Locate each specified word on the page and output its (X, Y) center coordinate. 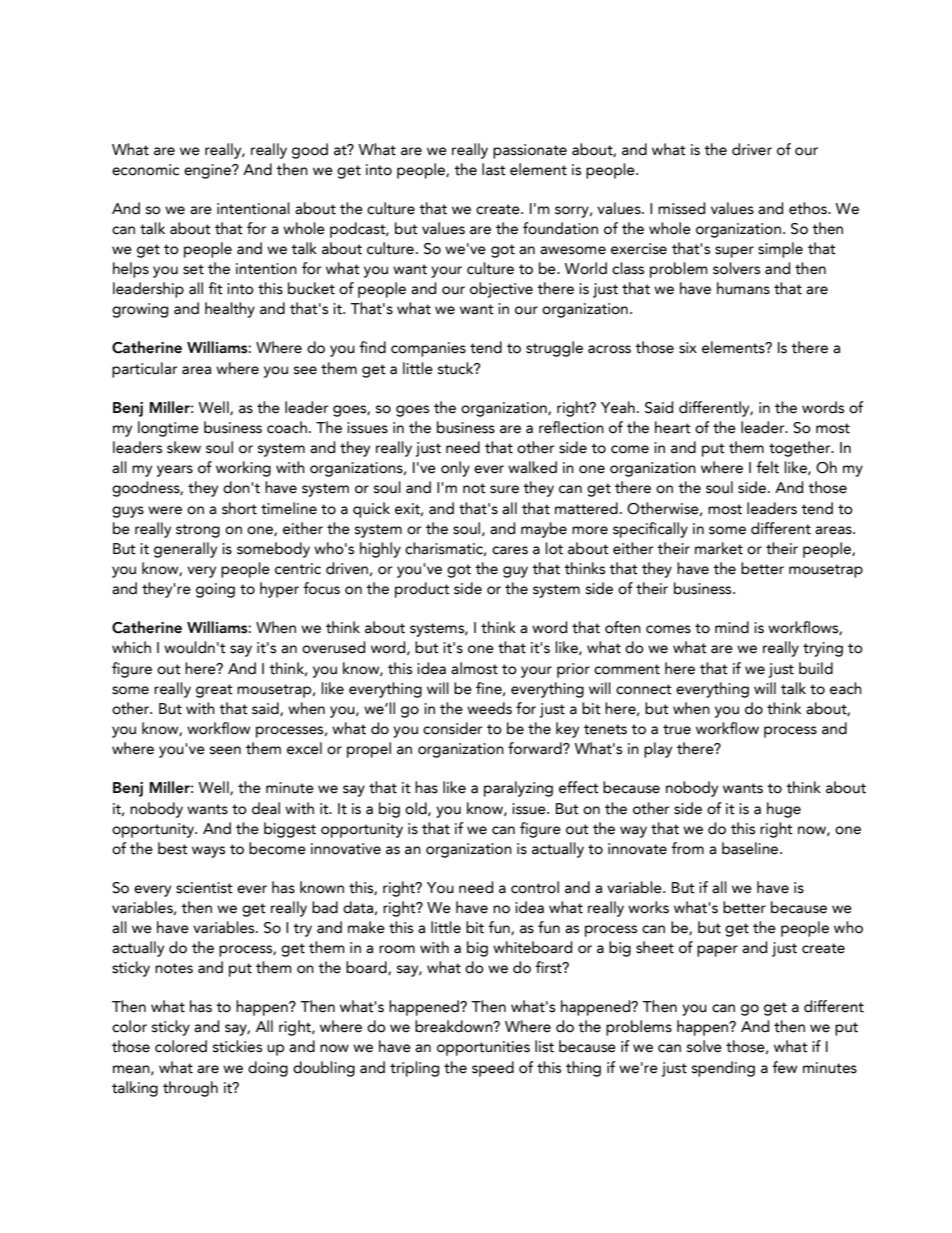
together (801, 449)
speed (493, 1069)
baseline (751, 848)
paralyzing (518, 789)
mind (732, 627)
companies (428, 349)
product (422, 590)
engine (208, 171)
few (784, 1067)
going (215, 590)
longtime (168, 429)
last (494, 169)
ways (208, 852)
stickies (237, 1046)
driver (752, 149)
